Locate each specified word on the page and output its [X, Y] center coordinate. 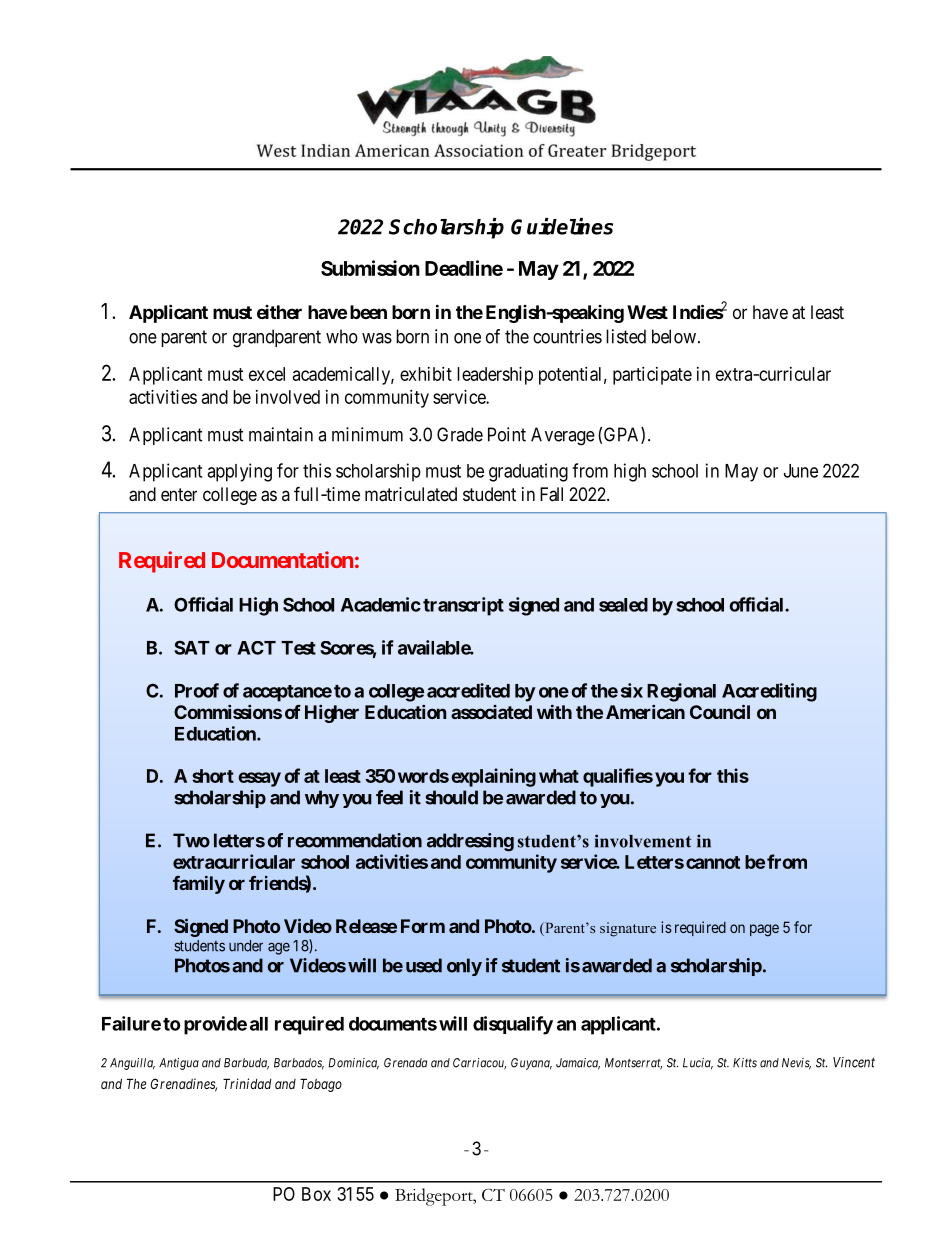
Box [316, 1194]
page [764, 930]
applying [239, 472]
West [647, 312]
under [246, 946]
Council [720, 711]
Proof [197, 690]
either [279, 312]
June [801, 471]
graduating [528, 472]
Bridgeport [435, 1197]
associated [491, 712]
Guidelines [562, 226]
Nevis [796, 1064]
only [464, 967]
